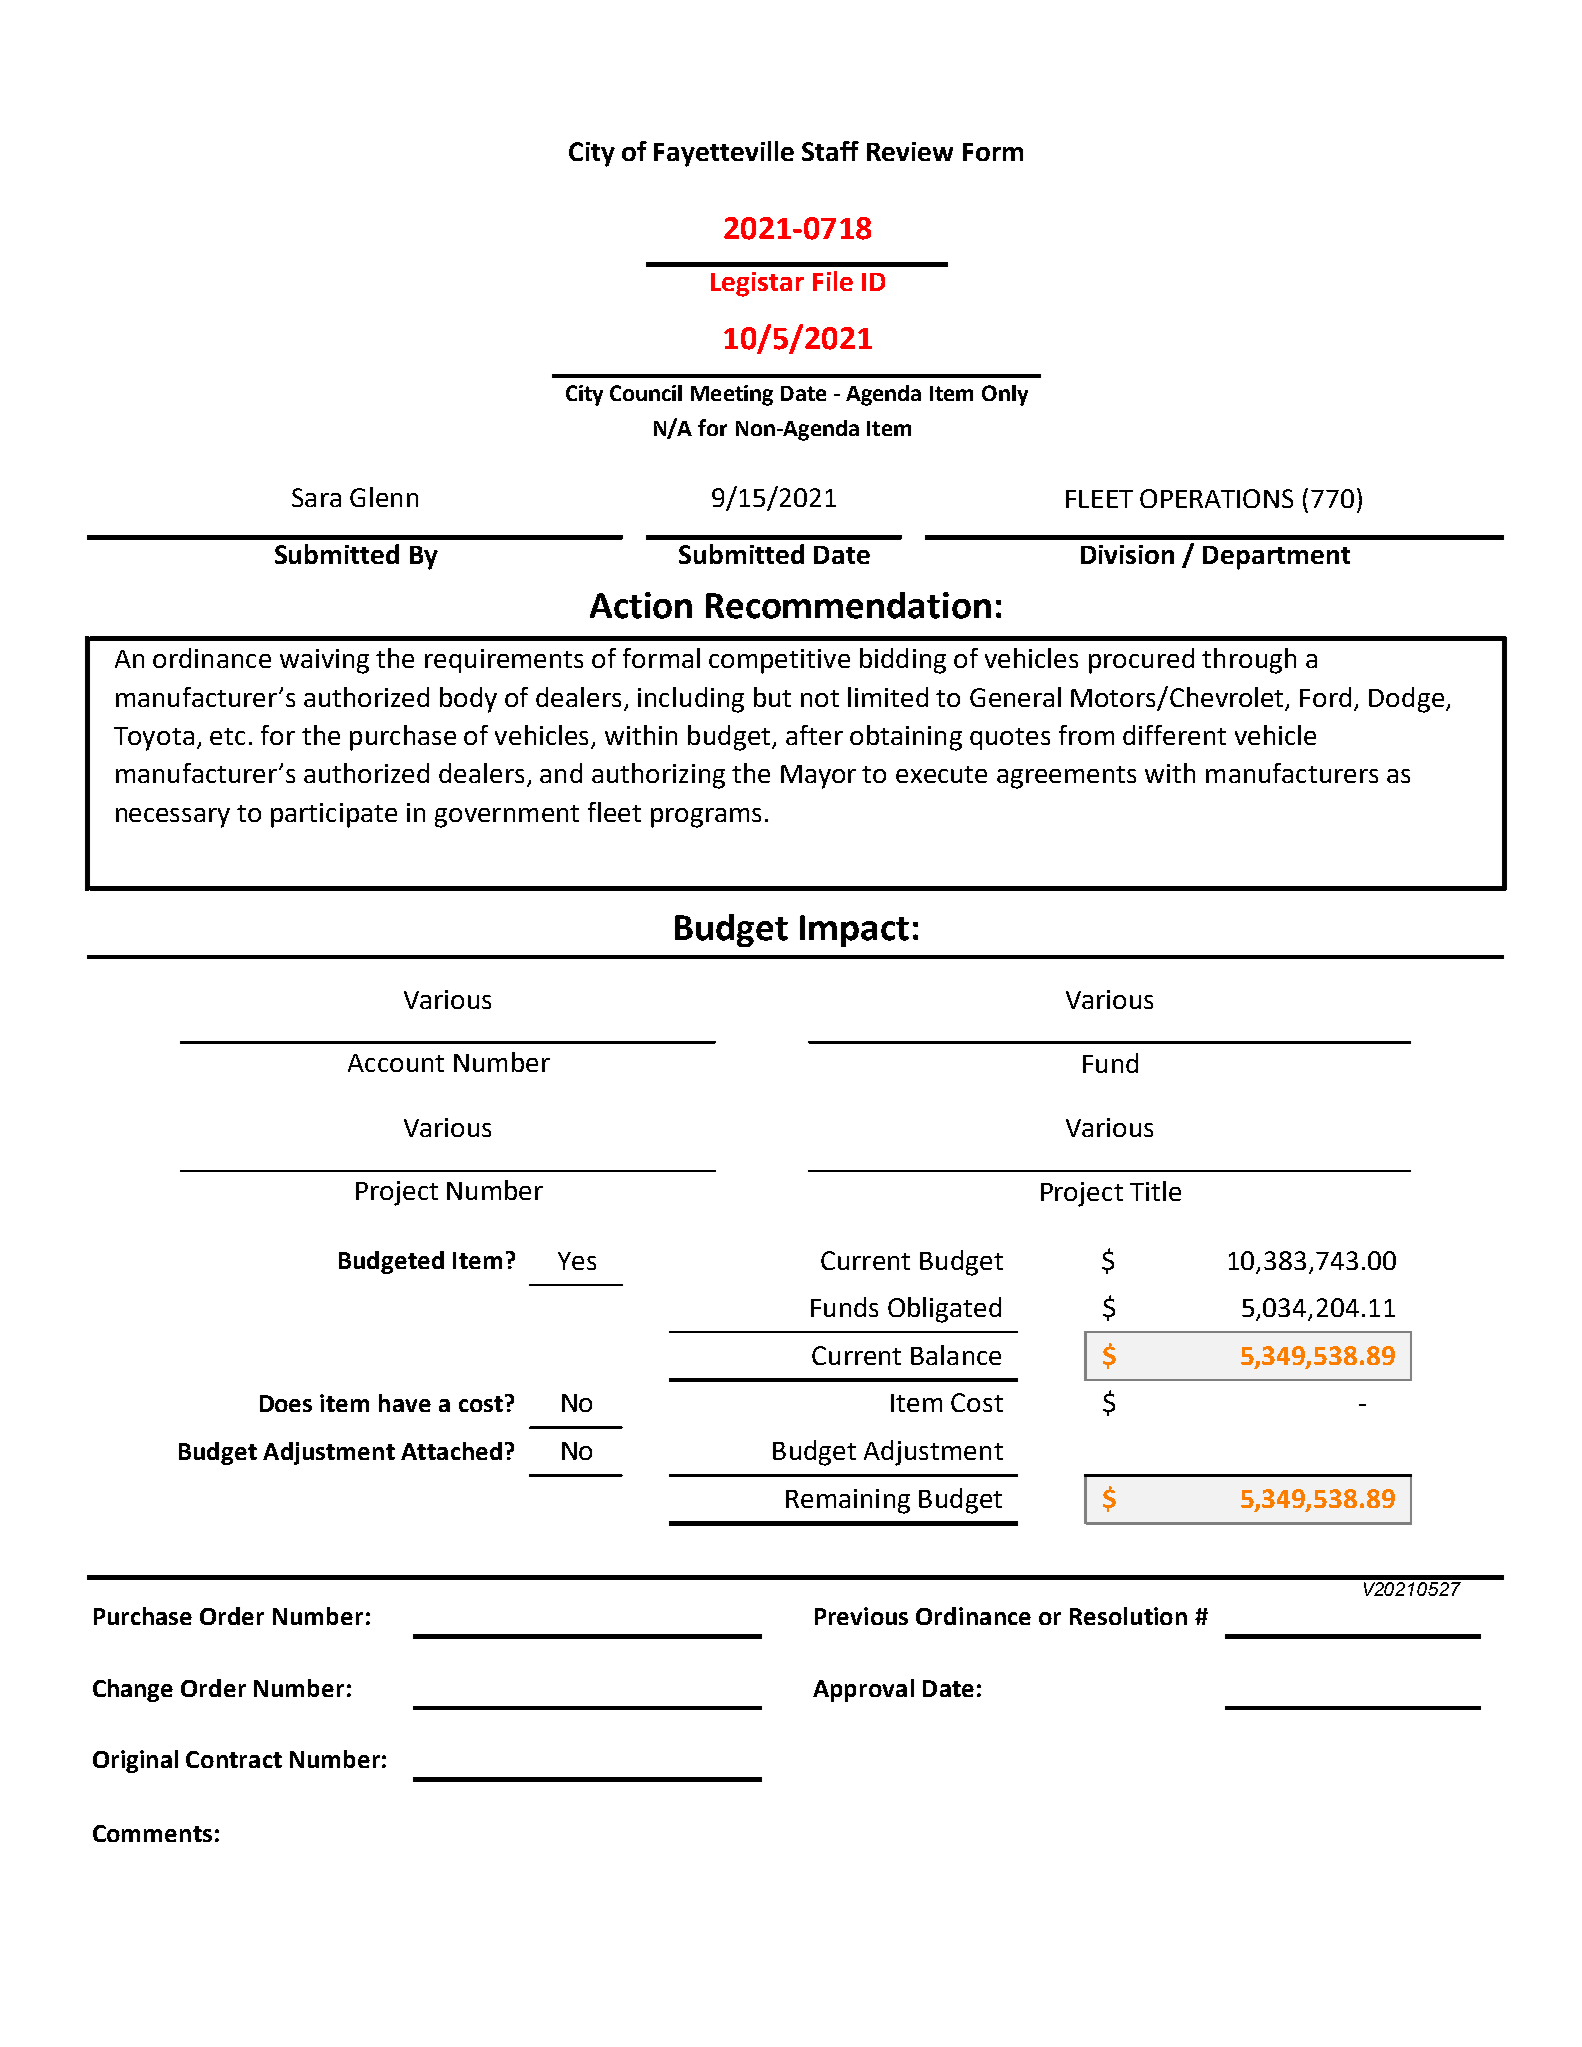 The width and height of the image is (1582, 2047). I want to click on Approval, so click(863, 1690).
